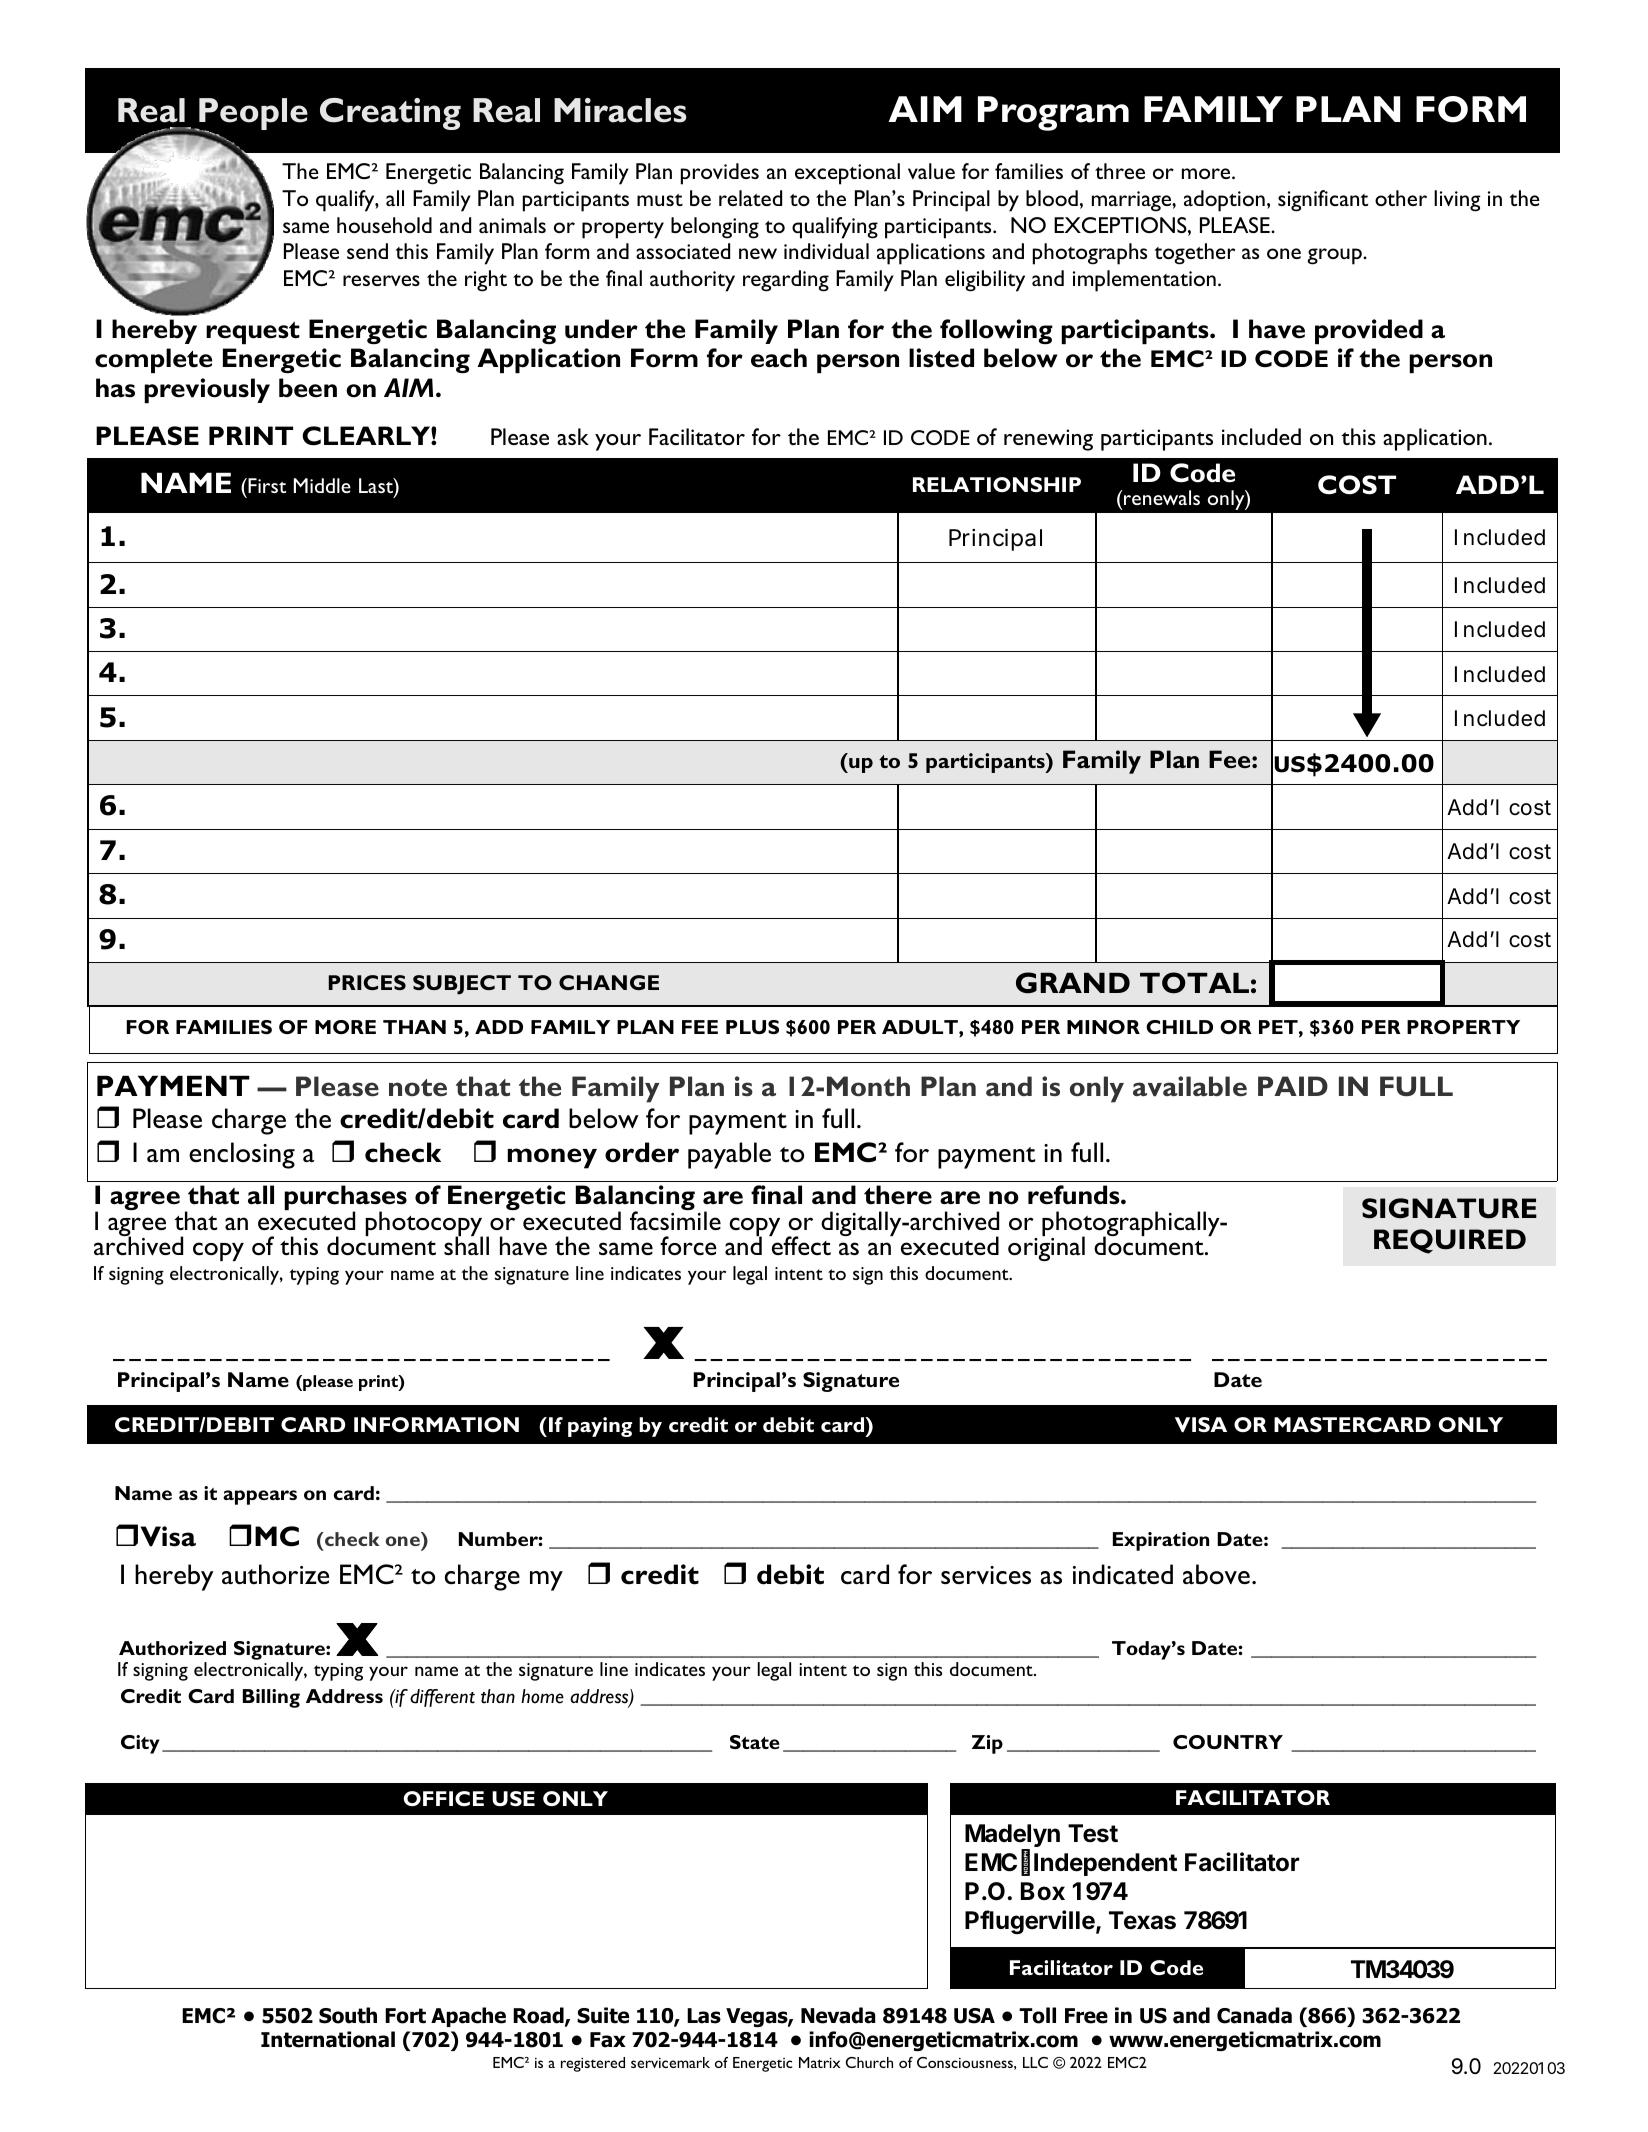 The width and height of the page is (1648, 2132). What do you see at coordinates (1224, 201) in the page?
I see `adoption` at bounding box center [1224, 201].
